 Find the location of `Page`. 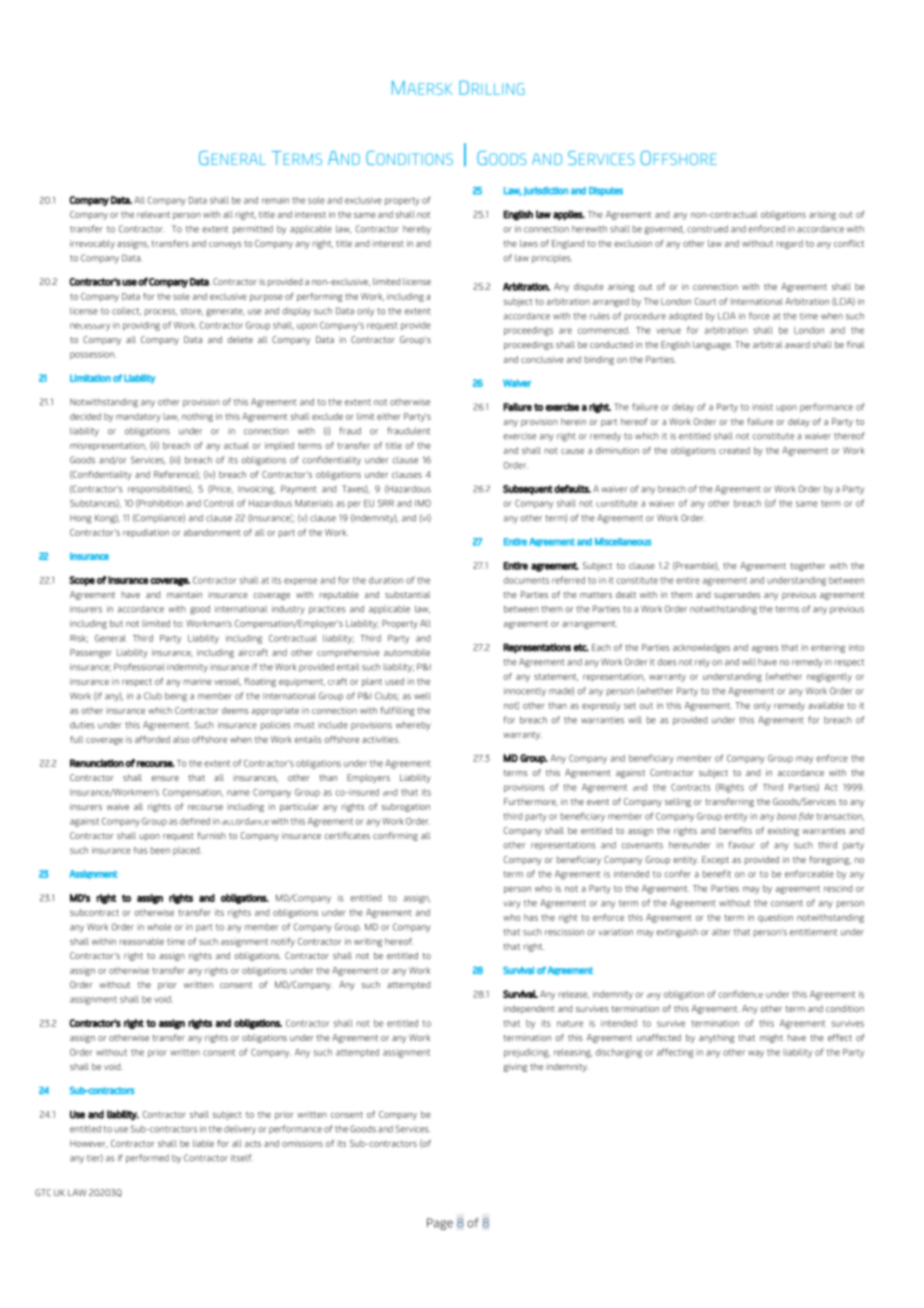

Page is located at coordinates (440, 1224).
